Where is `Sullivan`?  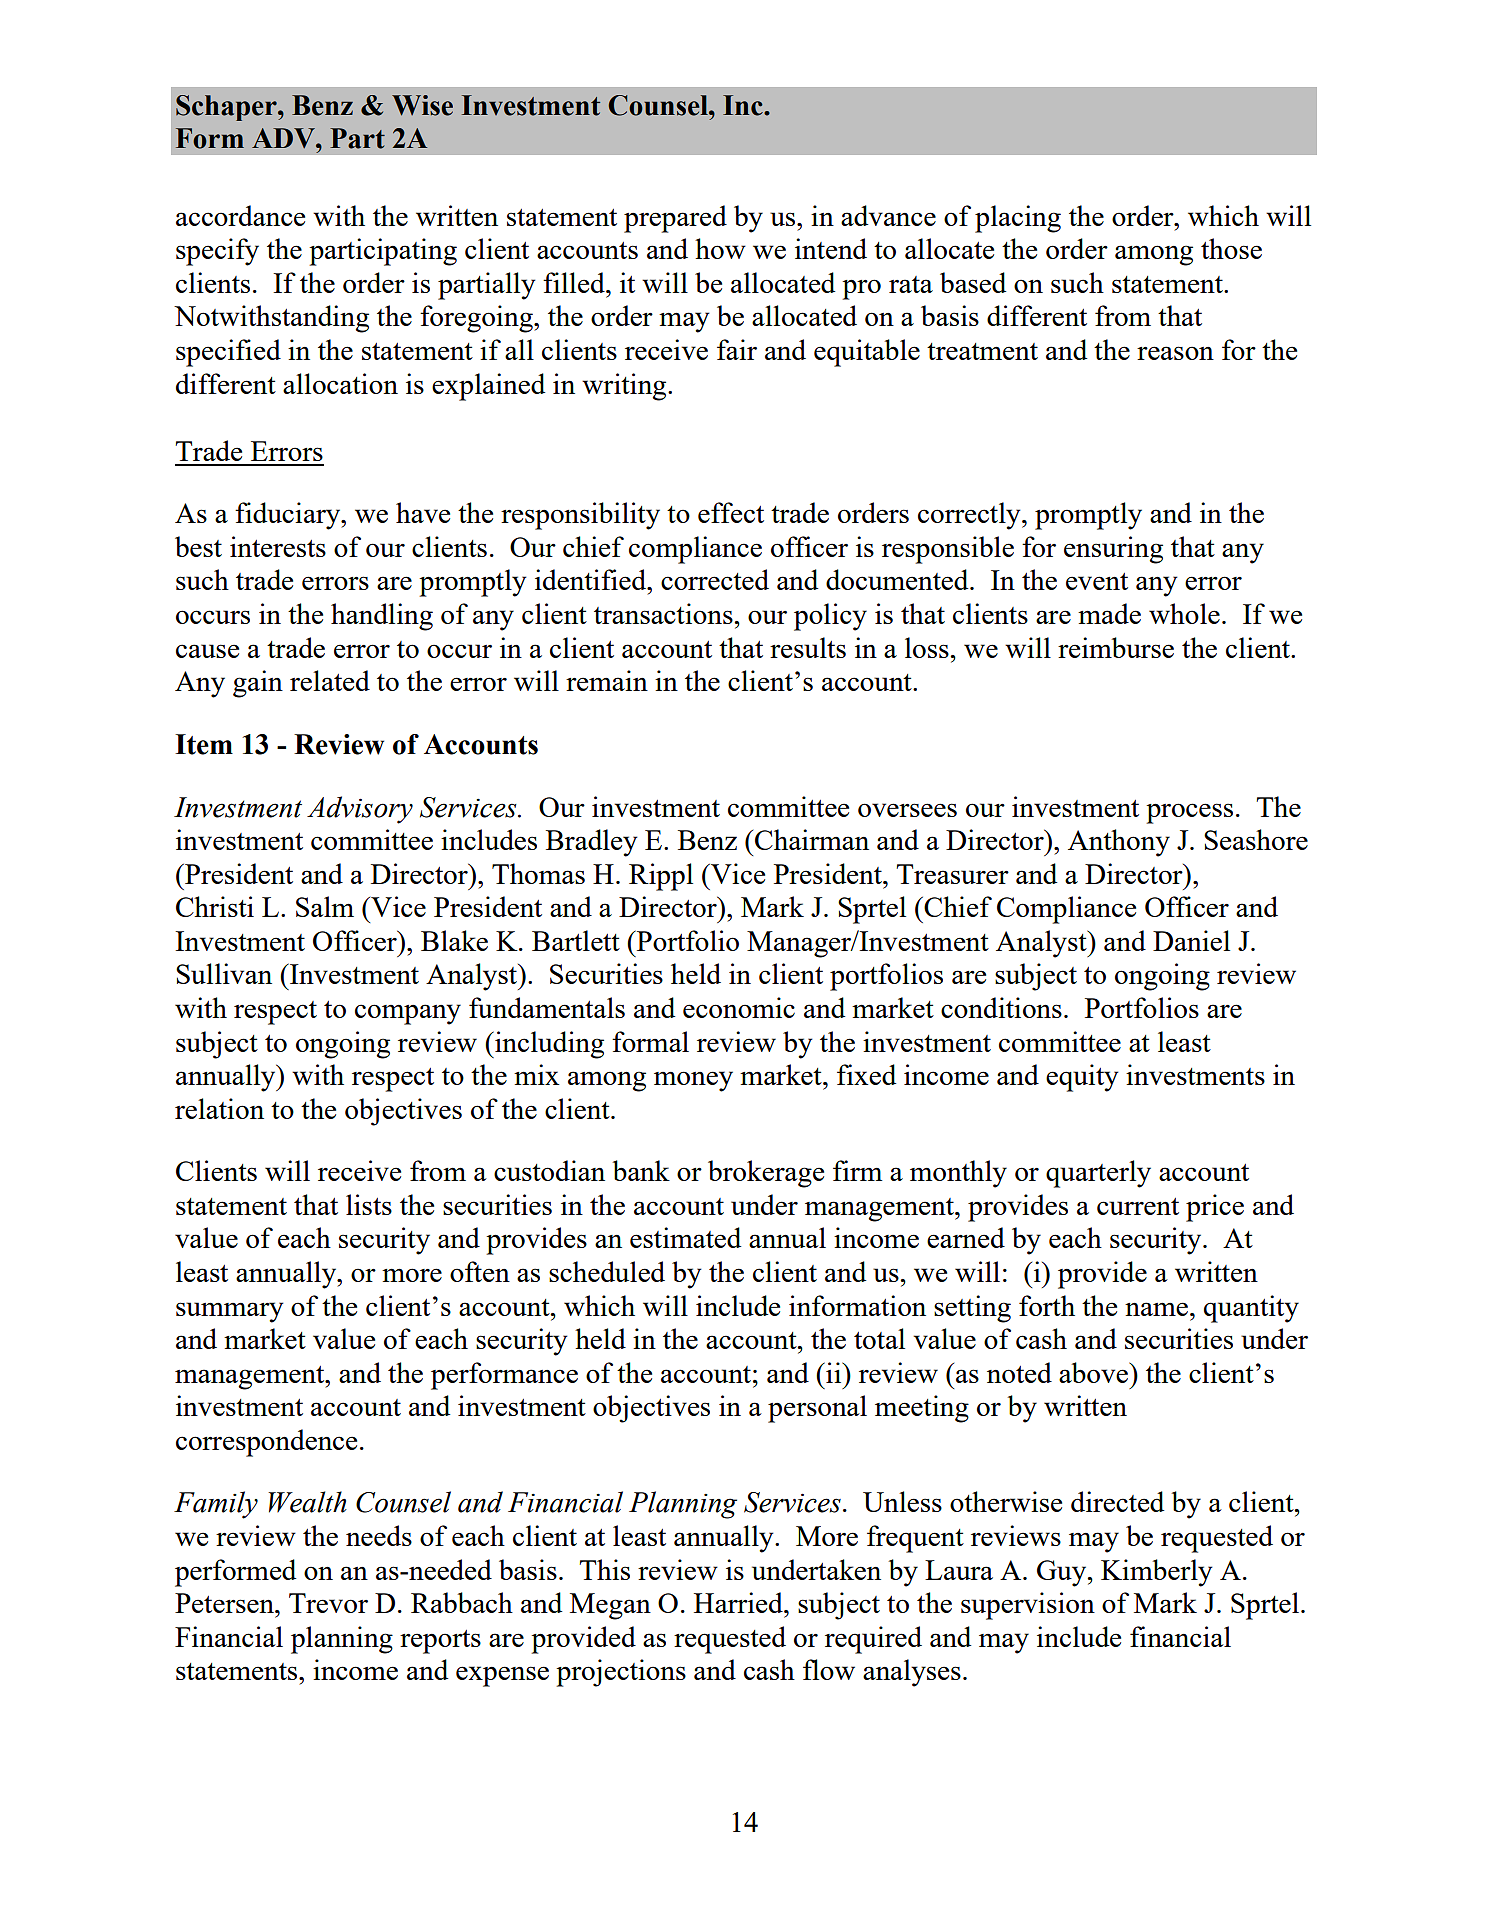
Sullivan is located at coordinates (224, 973).
